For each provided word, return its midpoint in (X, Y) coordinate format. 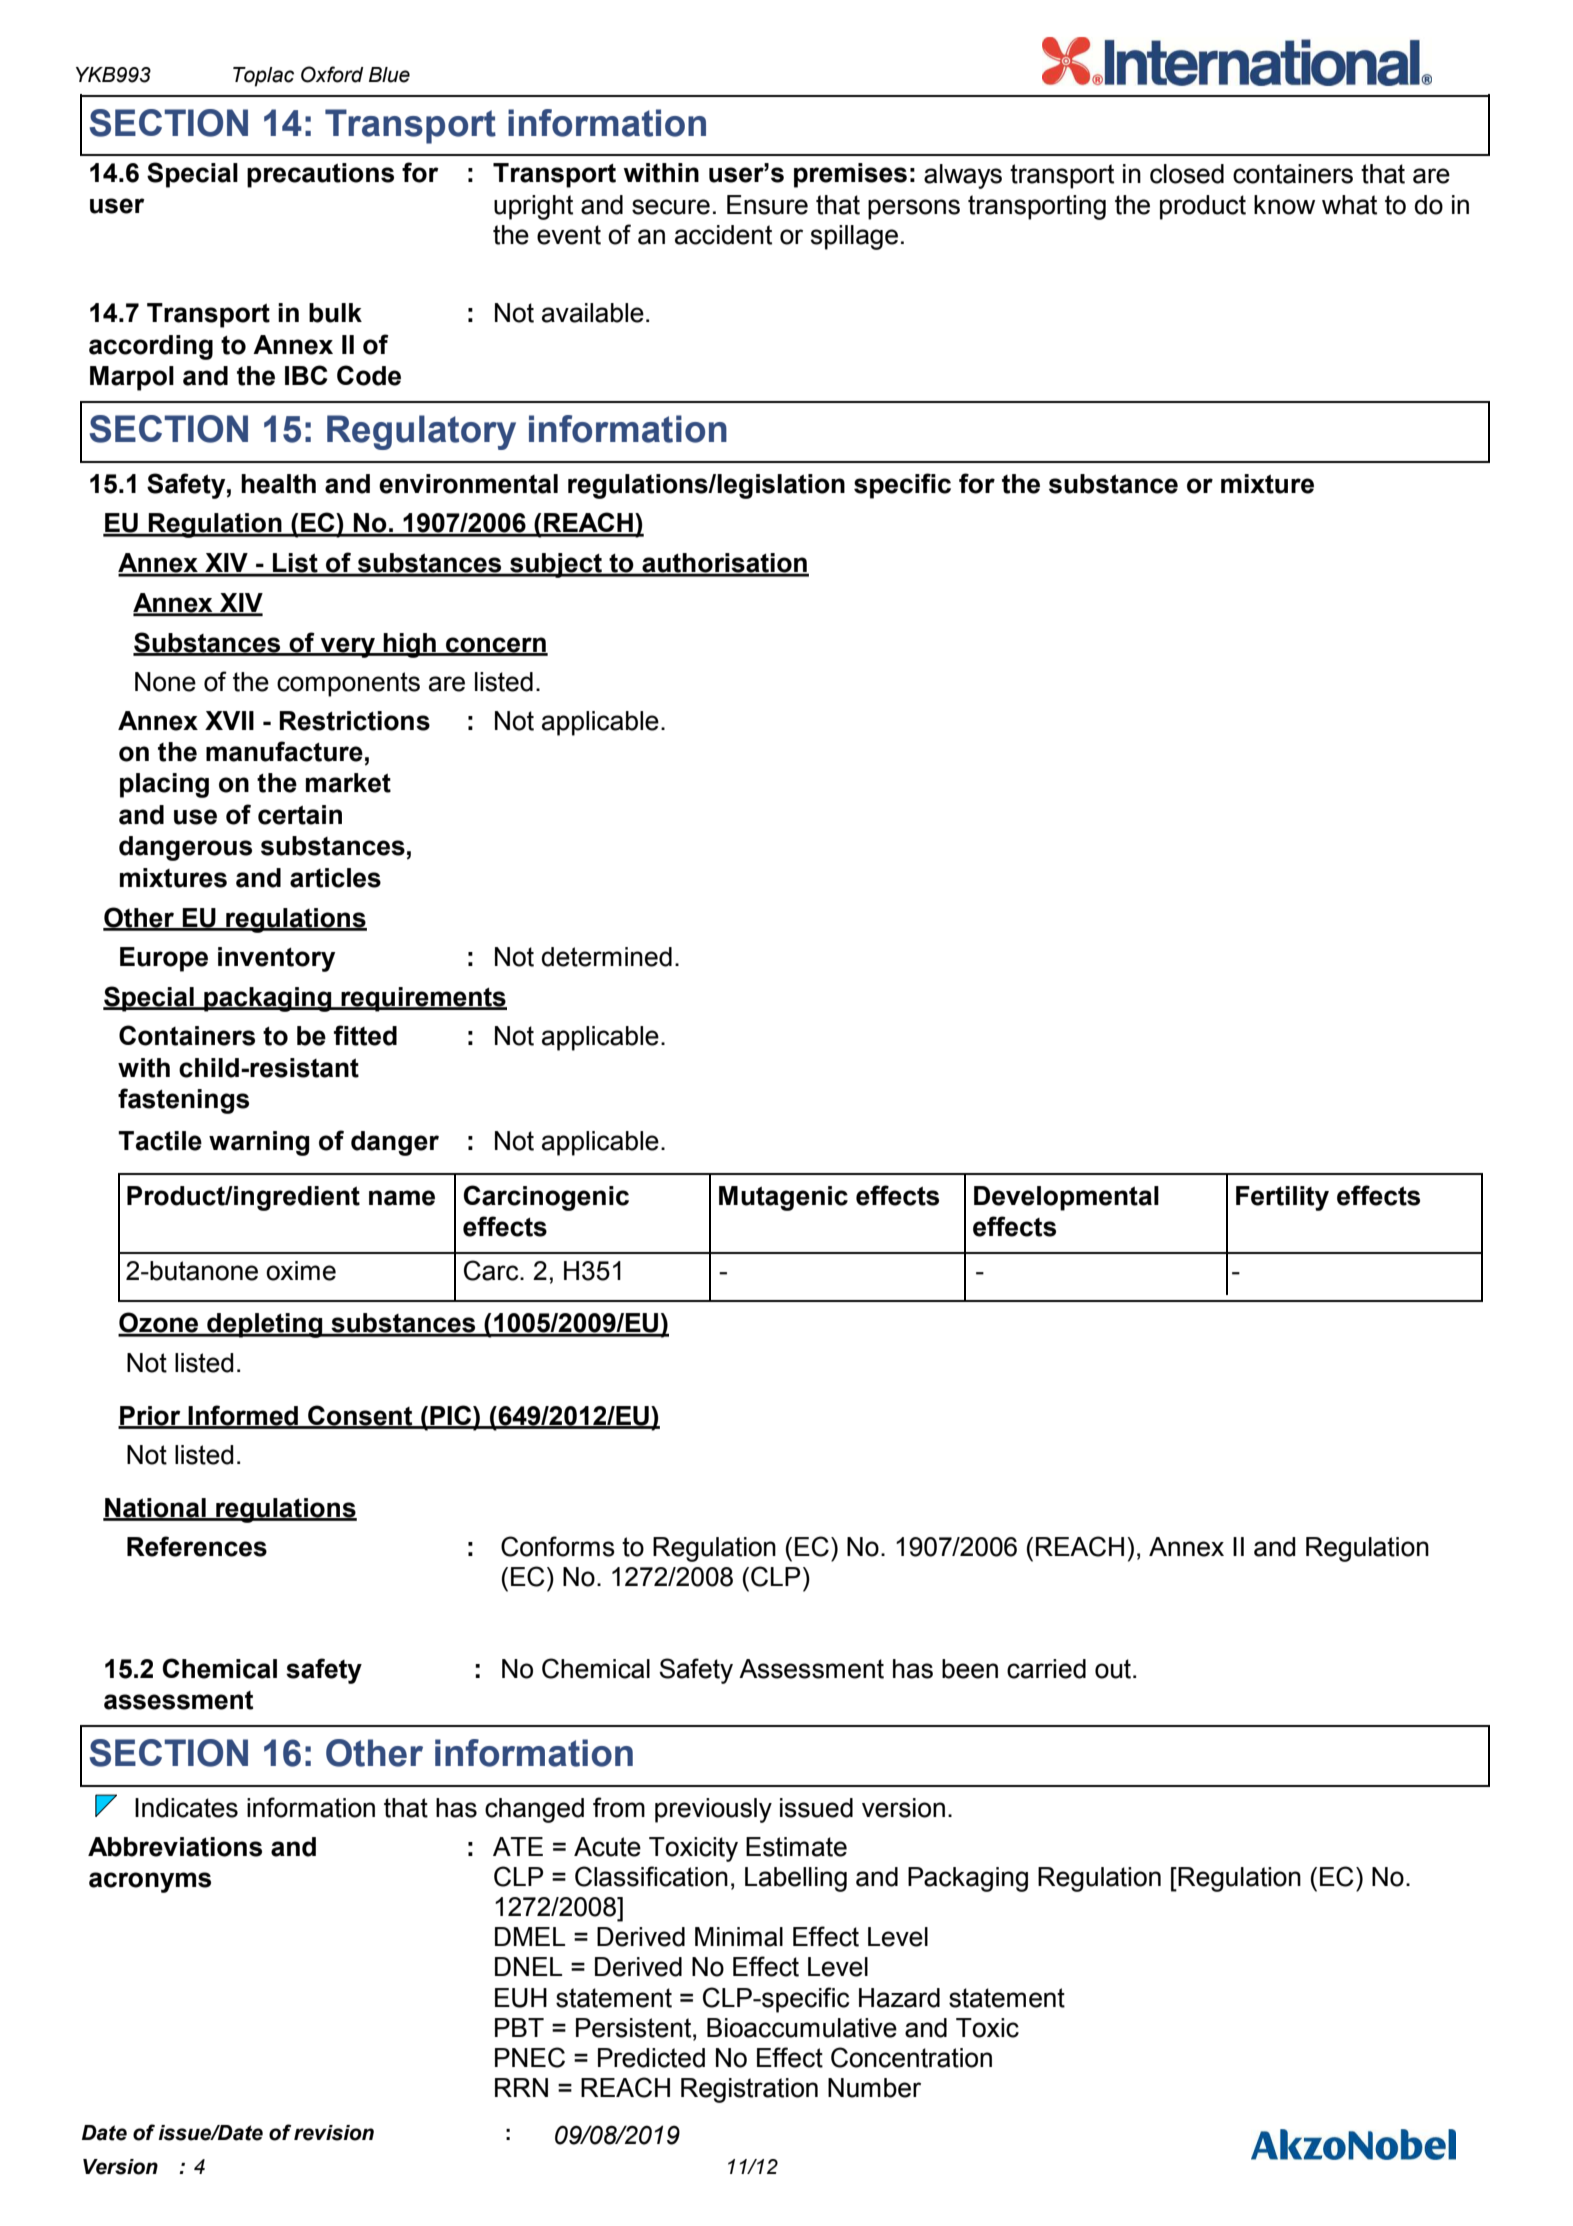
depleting (265, 1325)
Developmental (1066, 1198)
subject (556, 565)
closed (1187, 174)
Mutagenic (783, 1198)
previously (713, 1810)
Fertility (1282, 1198)
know (1284, 205)
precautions (320, 175)
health (278, 484)
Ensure (767, 205)
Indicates (186, 1808)
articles (335, 878)
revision (334, 2133)
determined (606, 957)
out (1114, 1669)
